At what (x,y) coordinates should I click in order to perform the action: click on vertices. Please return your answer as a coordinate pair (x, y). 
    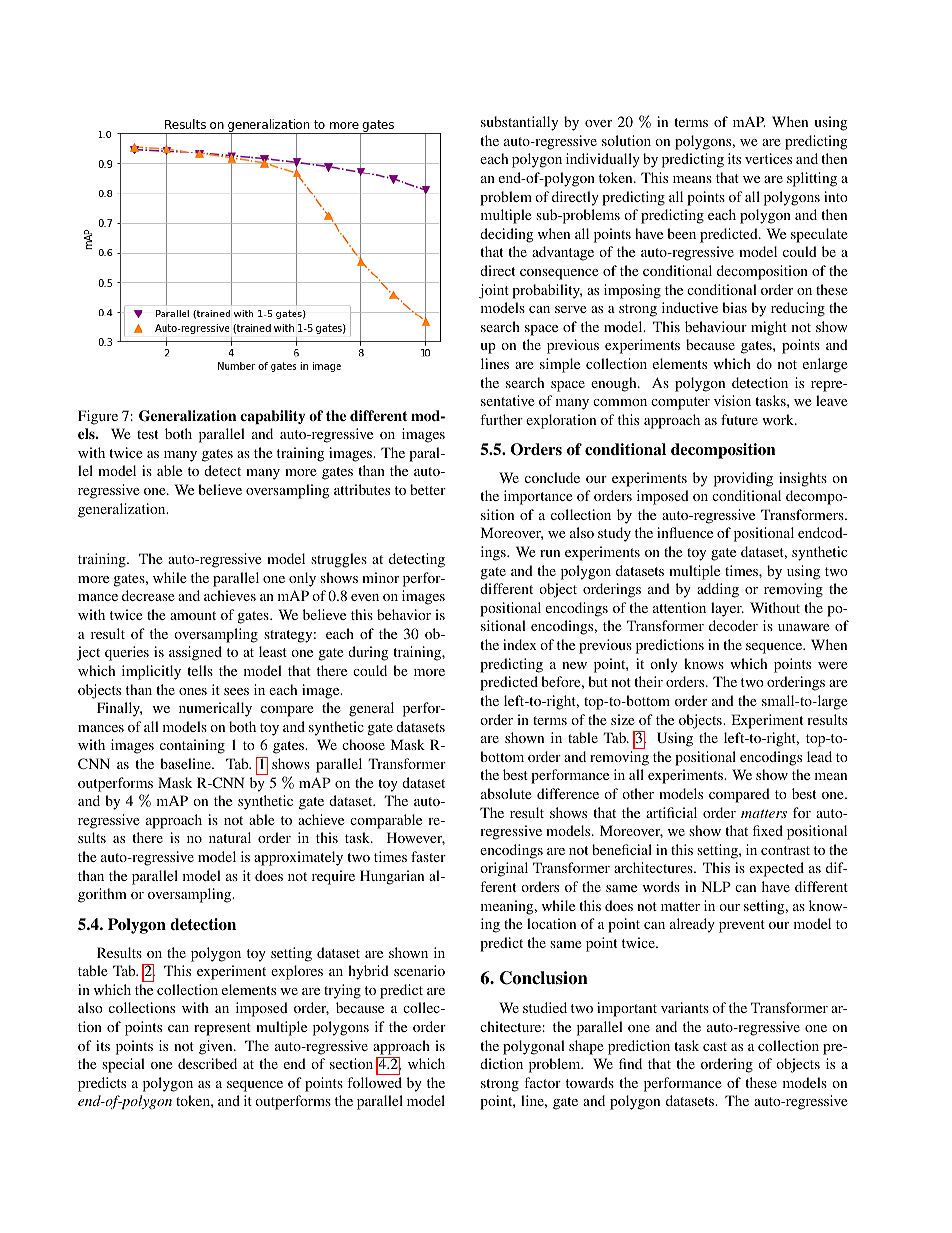
    Looking at the image, I should click on (768, 158).
